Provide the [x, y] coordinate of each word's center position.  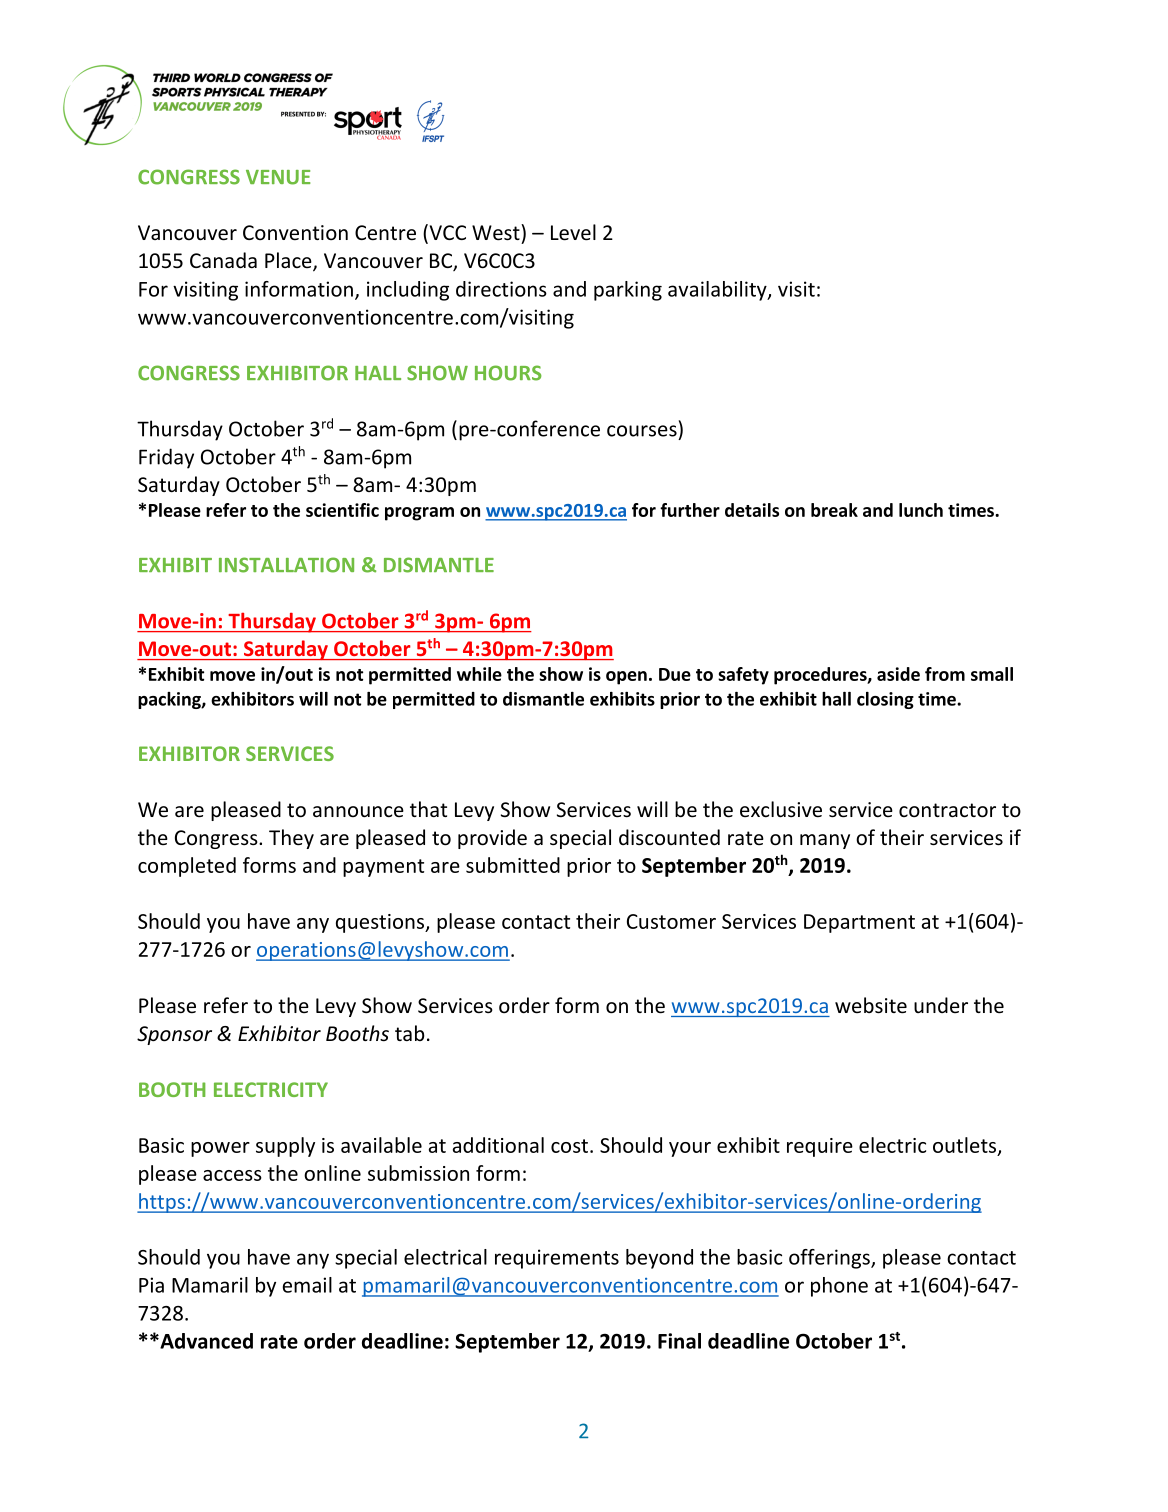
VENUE [278, 177]
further [690, 510]
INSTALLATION [286, 565]
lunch [921, 510]
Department [859, 923]
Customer [671, 921]
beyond [659, 1259]
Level [573, 232]
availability [718, 291]
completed [187, 867]
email [307, 1285]
